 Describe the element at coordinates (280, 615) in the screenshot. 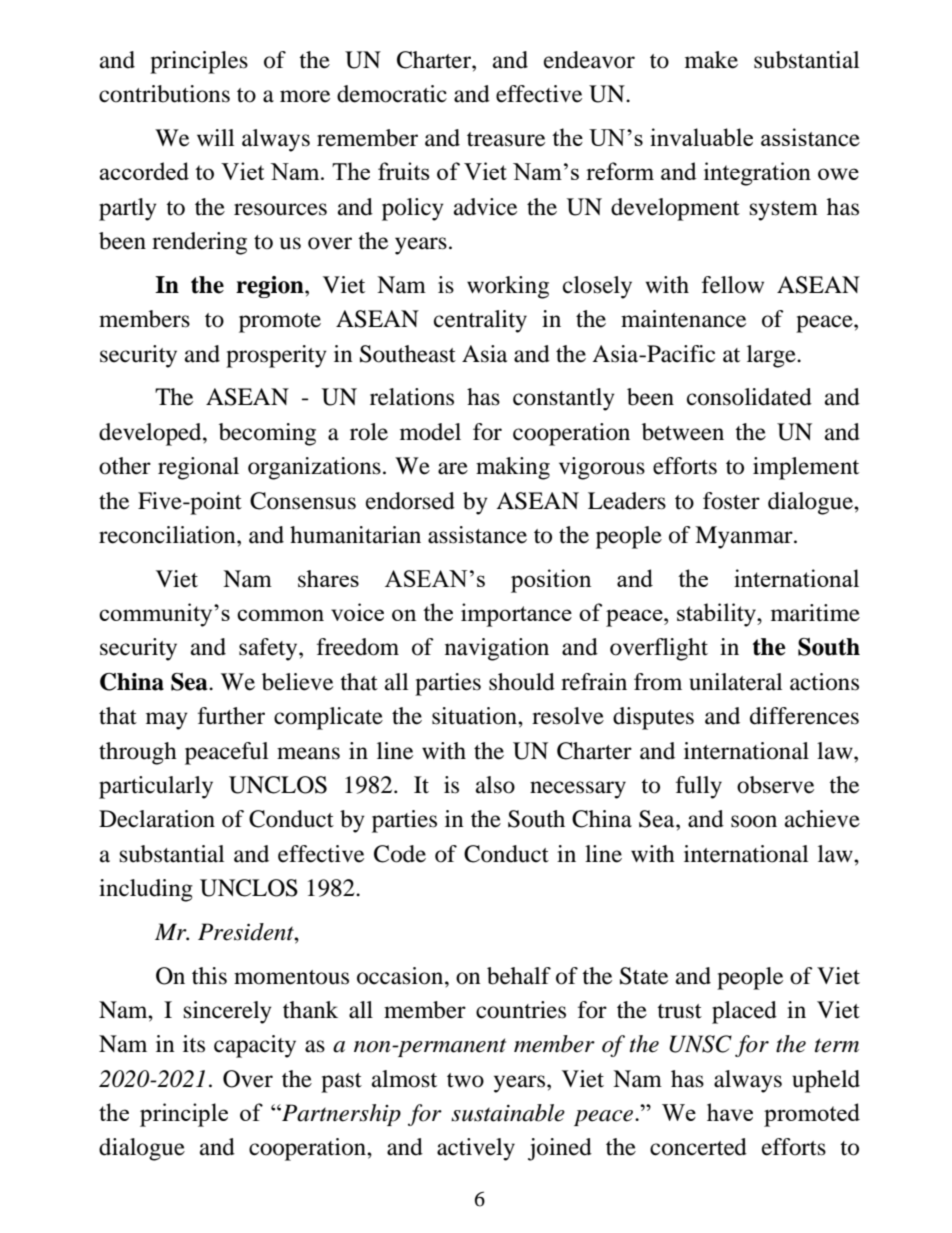

I see `common` at that location.
